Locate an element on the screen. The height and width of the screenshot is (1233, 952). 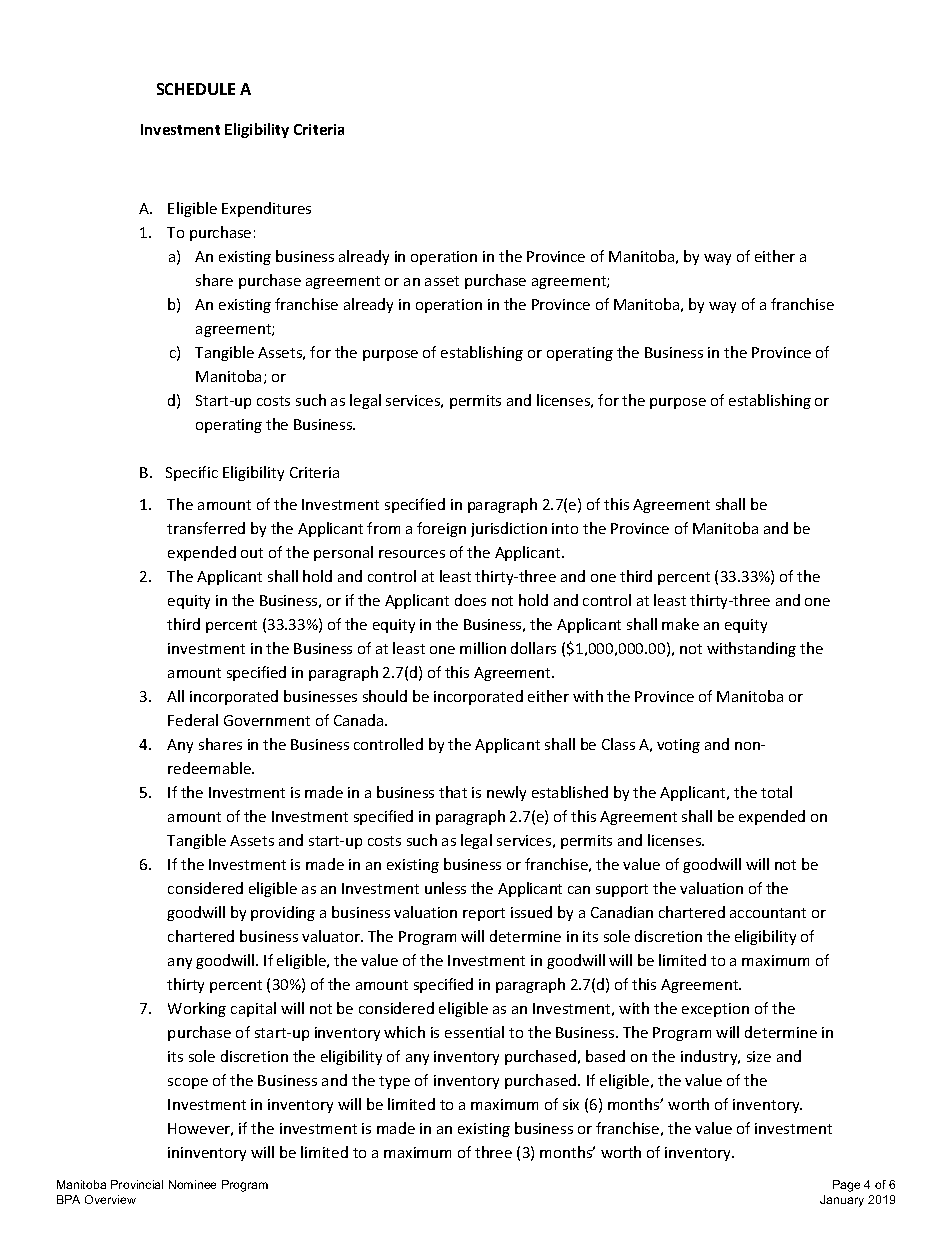
Provincial is located at coordinates (137, 1184).
